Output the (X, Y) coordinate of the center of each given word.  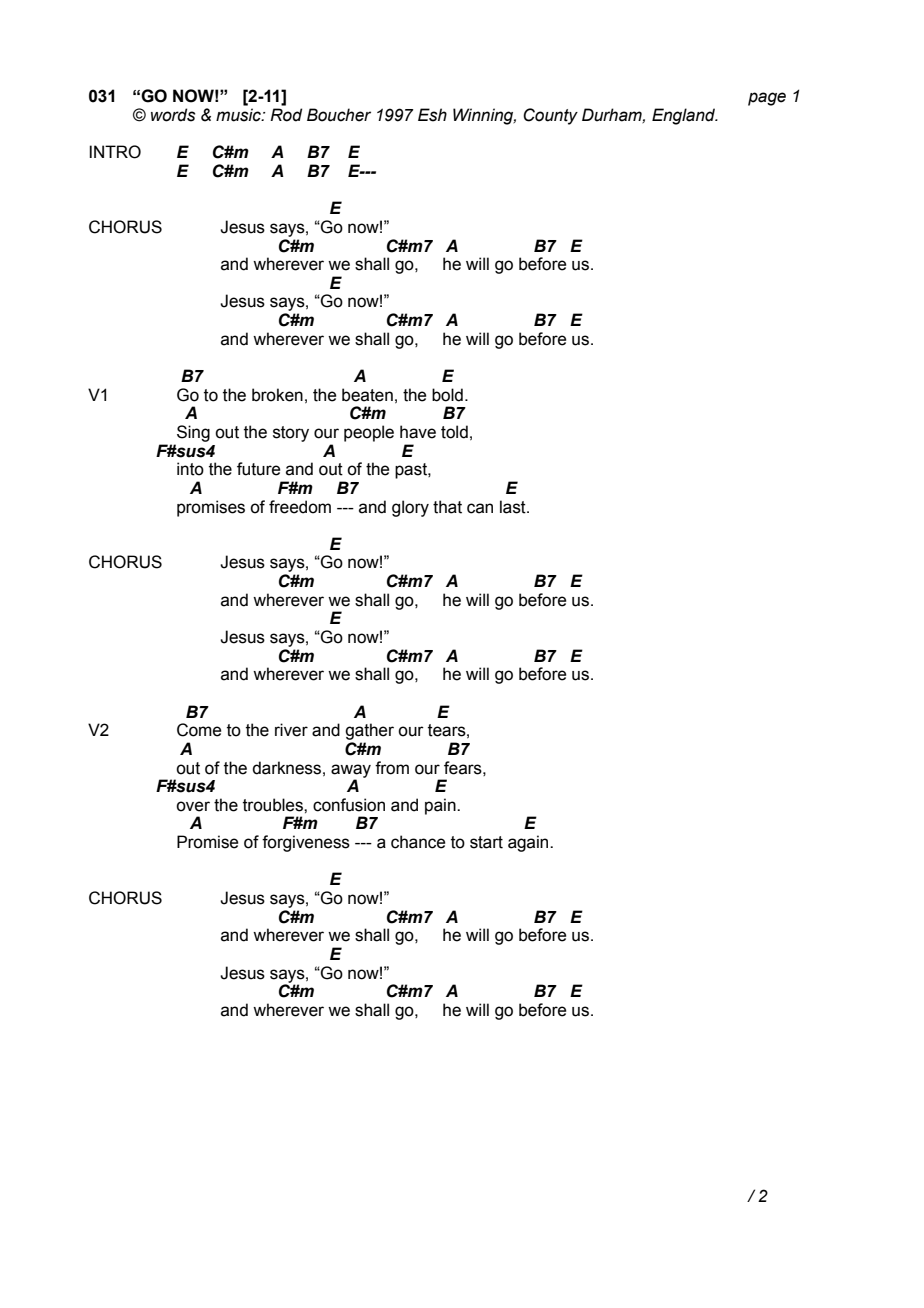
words (173, 115)
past (412, 471)
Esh (432, 115)
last (514, 507)
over (193, 806)
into (190, 469)
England (685, 116)
